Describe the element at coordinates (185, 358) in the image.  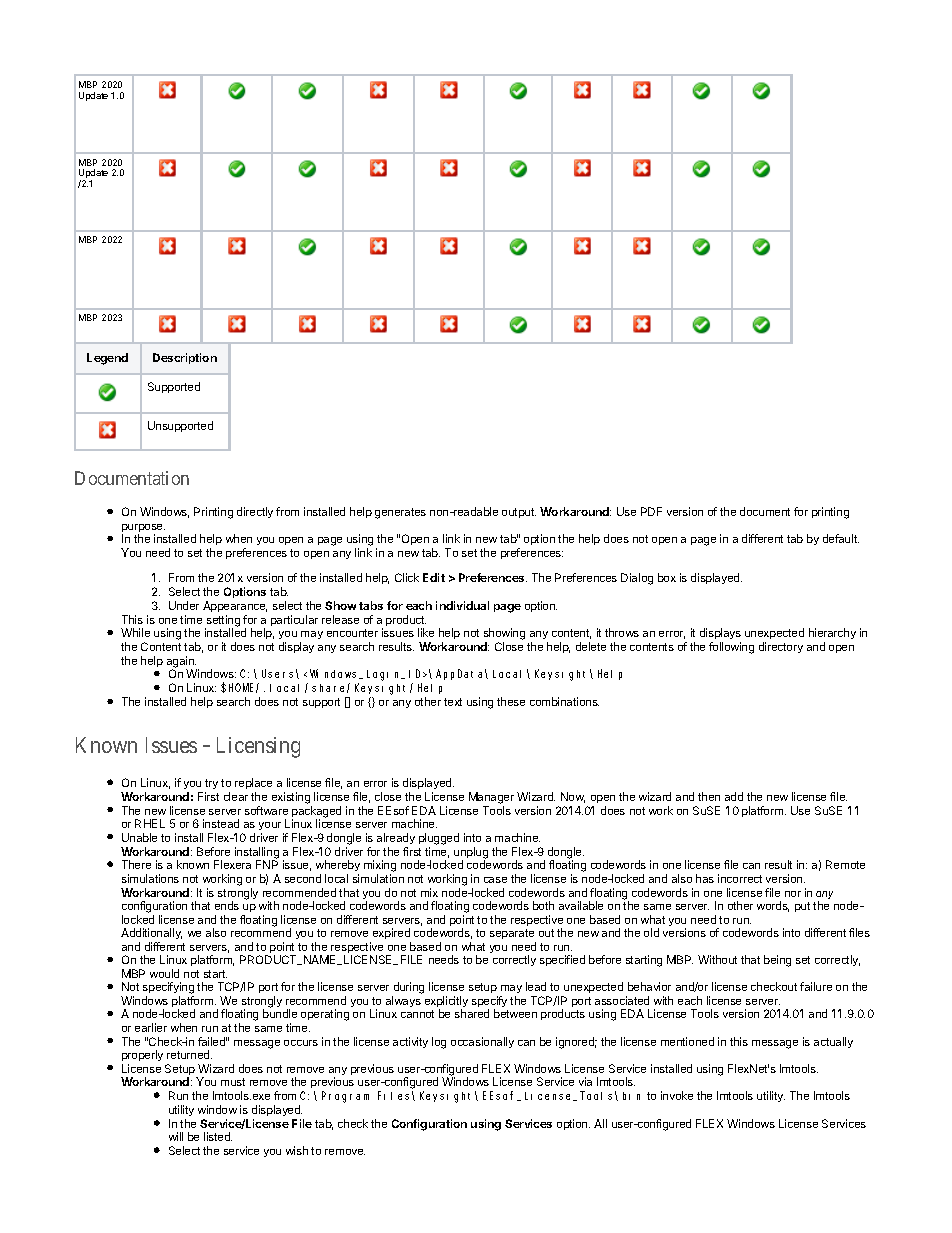
I see `Description` at that location.
